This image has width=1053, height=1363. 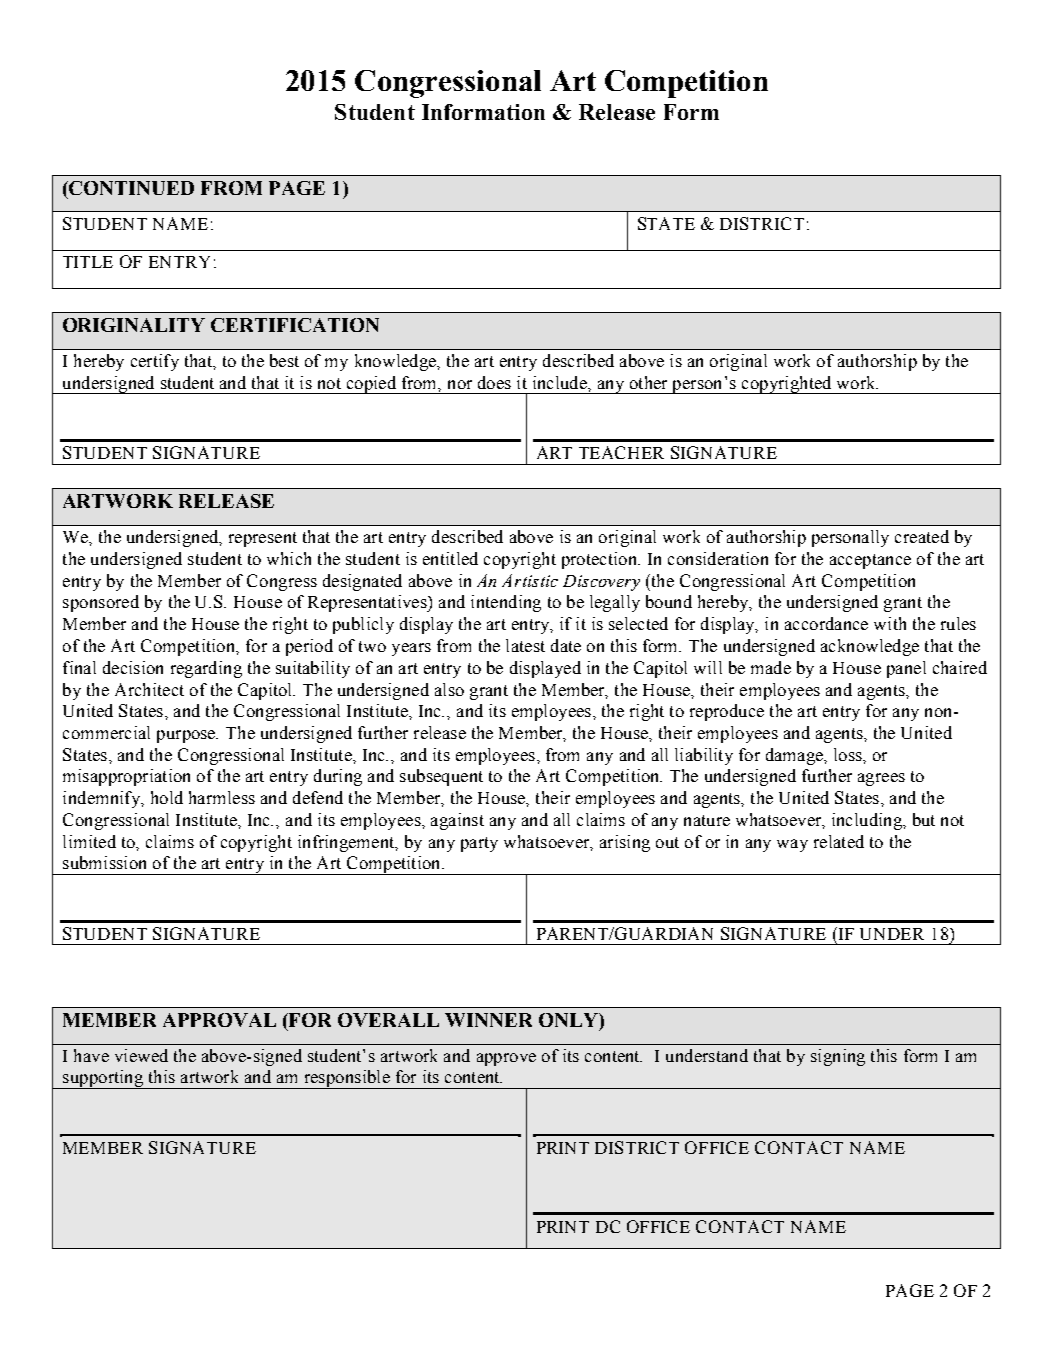 What do you see at coordinates (449, 689) in the image?
I see `also` at bounding box center [449, 689].
